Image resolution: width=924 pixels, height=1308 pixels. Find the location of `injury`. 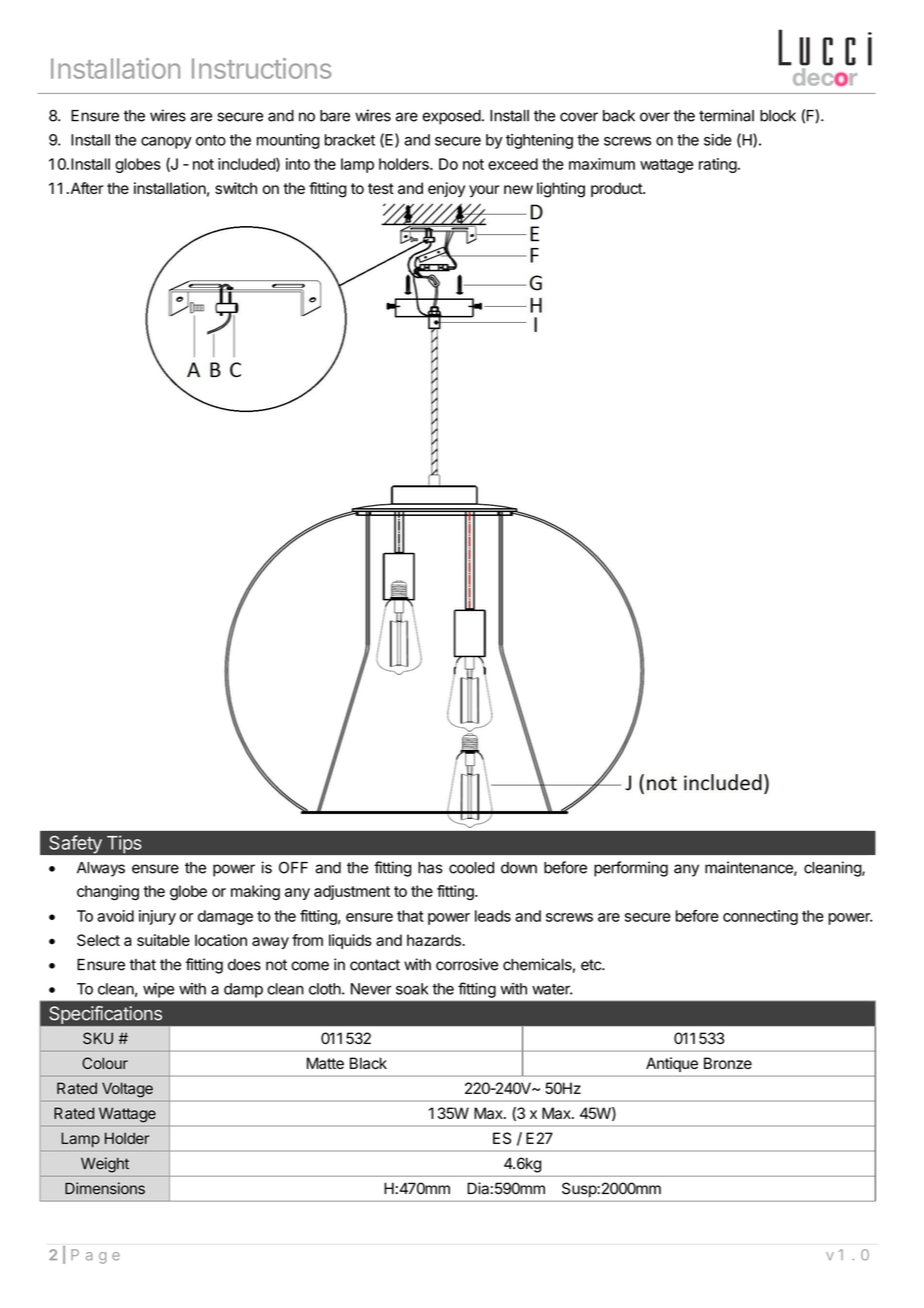

injury is located at coordinates (157, 917).
